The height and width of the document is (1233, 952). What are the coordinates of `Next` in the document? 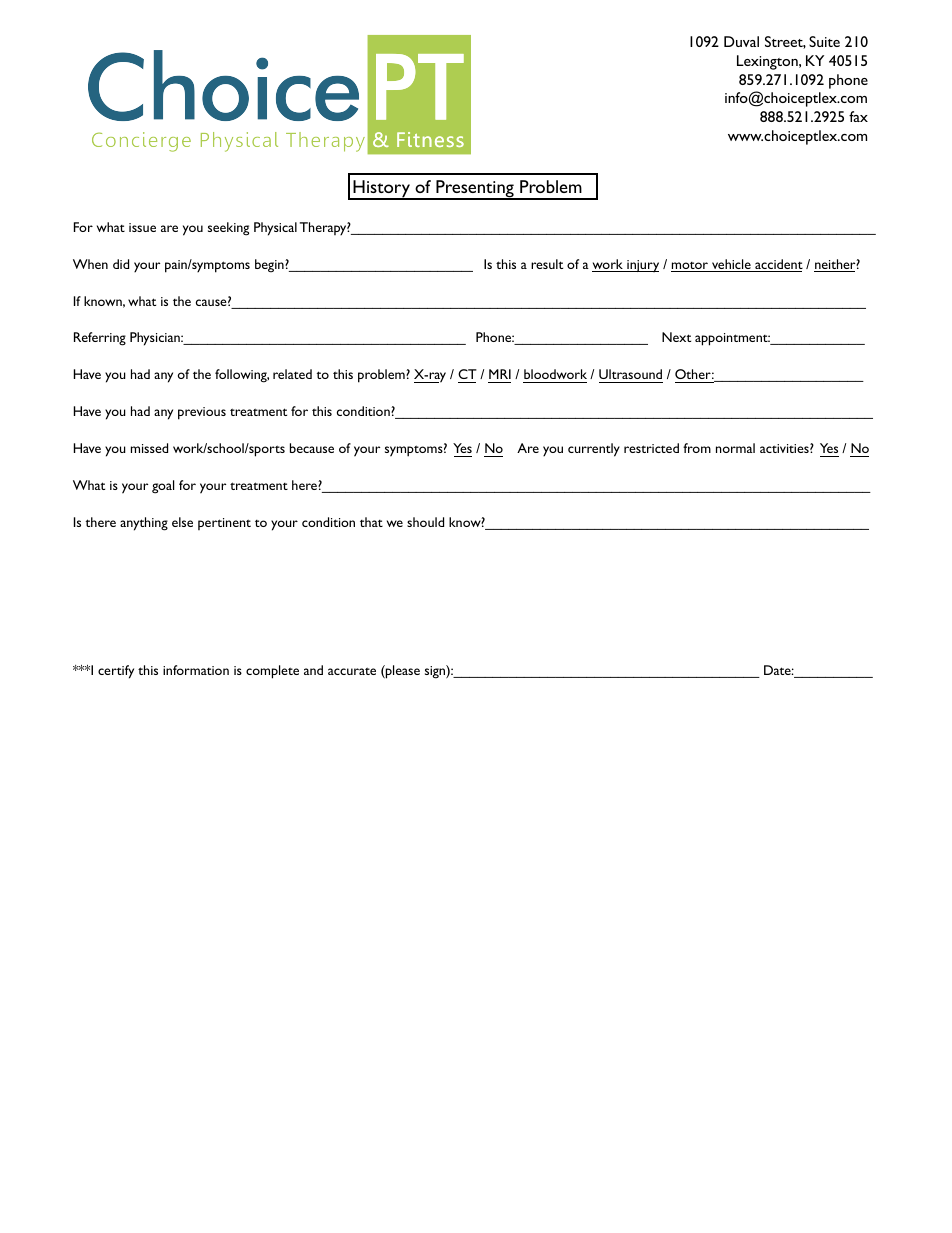 It's located at (676, 337).
